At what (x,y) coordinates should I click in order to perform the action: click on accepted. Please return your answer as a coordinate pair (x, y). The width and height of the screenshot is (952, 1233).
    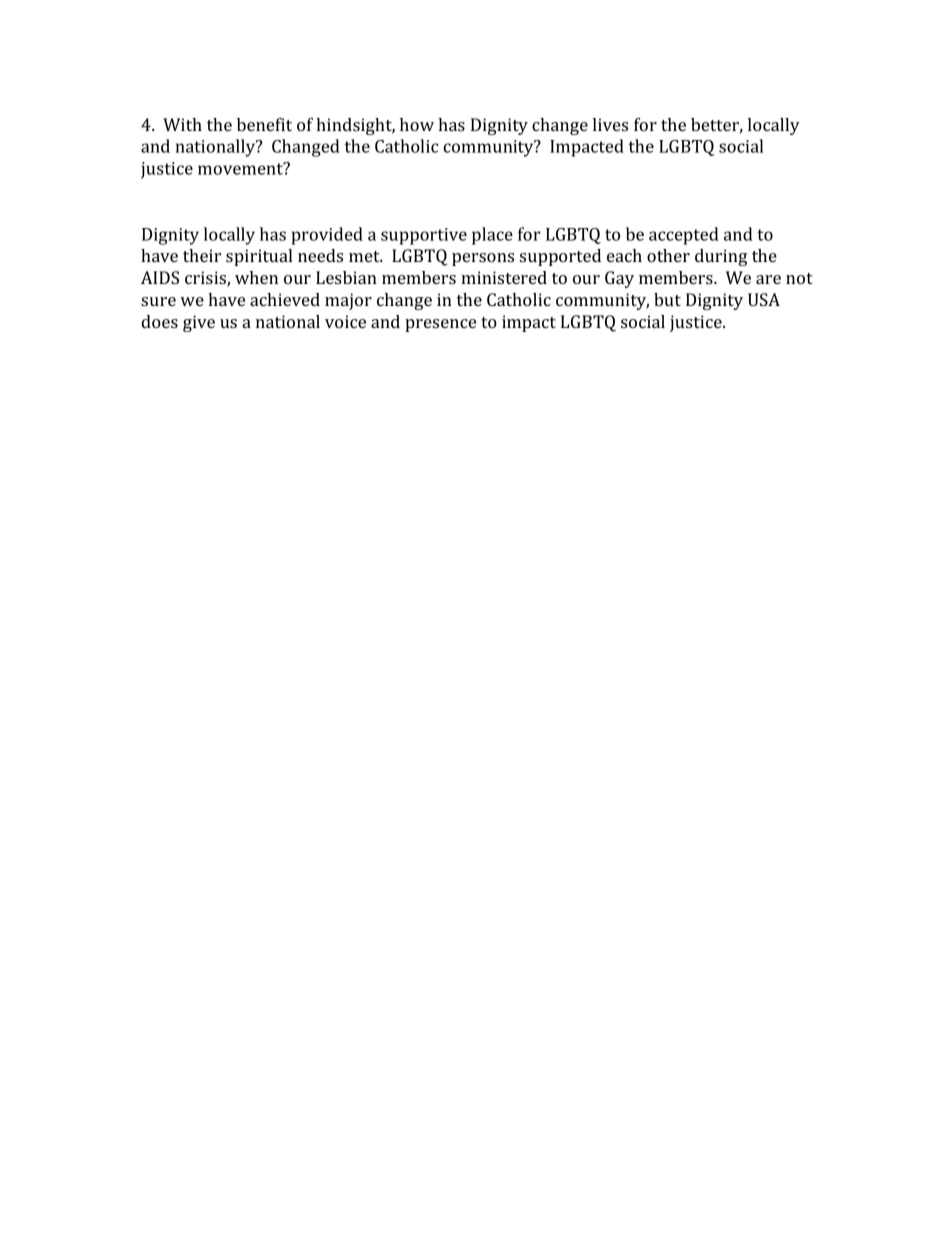
    Looking at the image, I should click on (684, 236).
